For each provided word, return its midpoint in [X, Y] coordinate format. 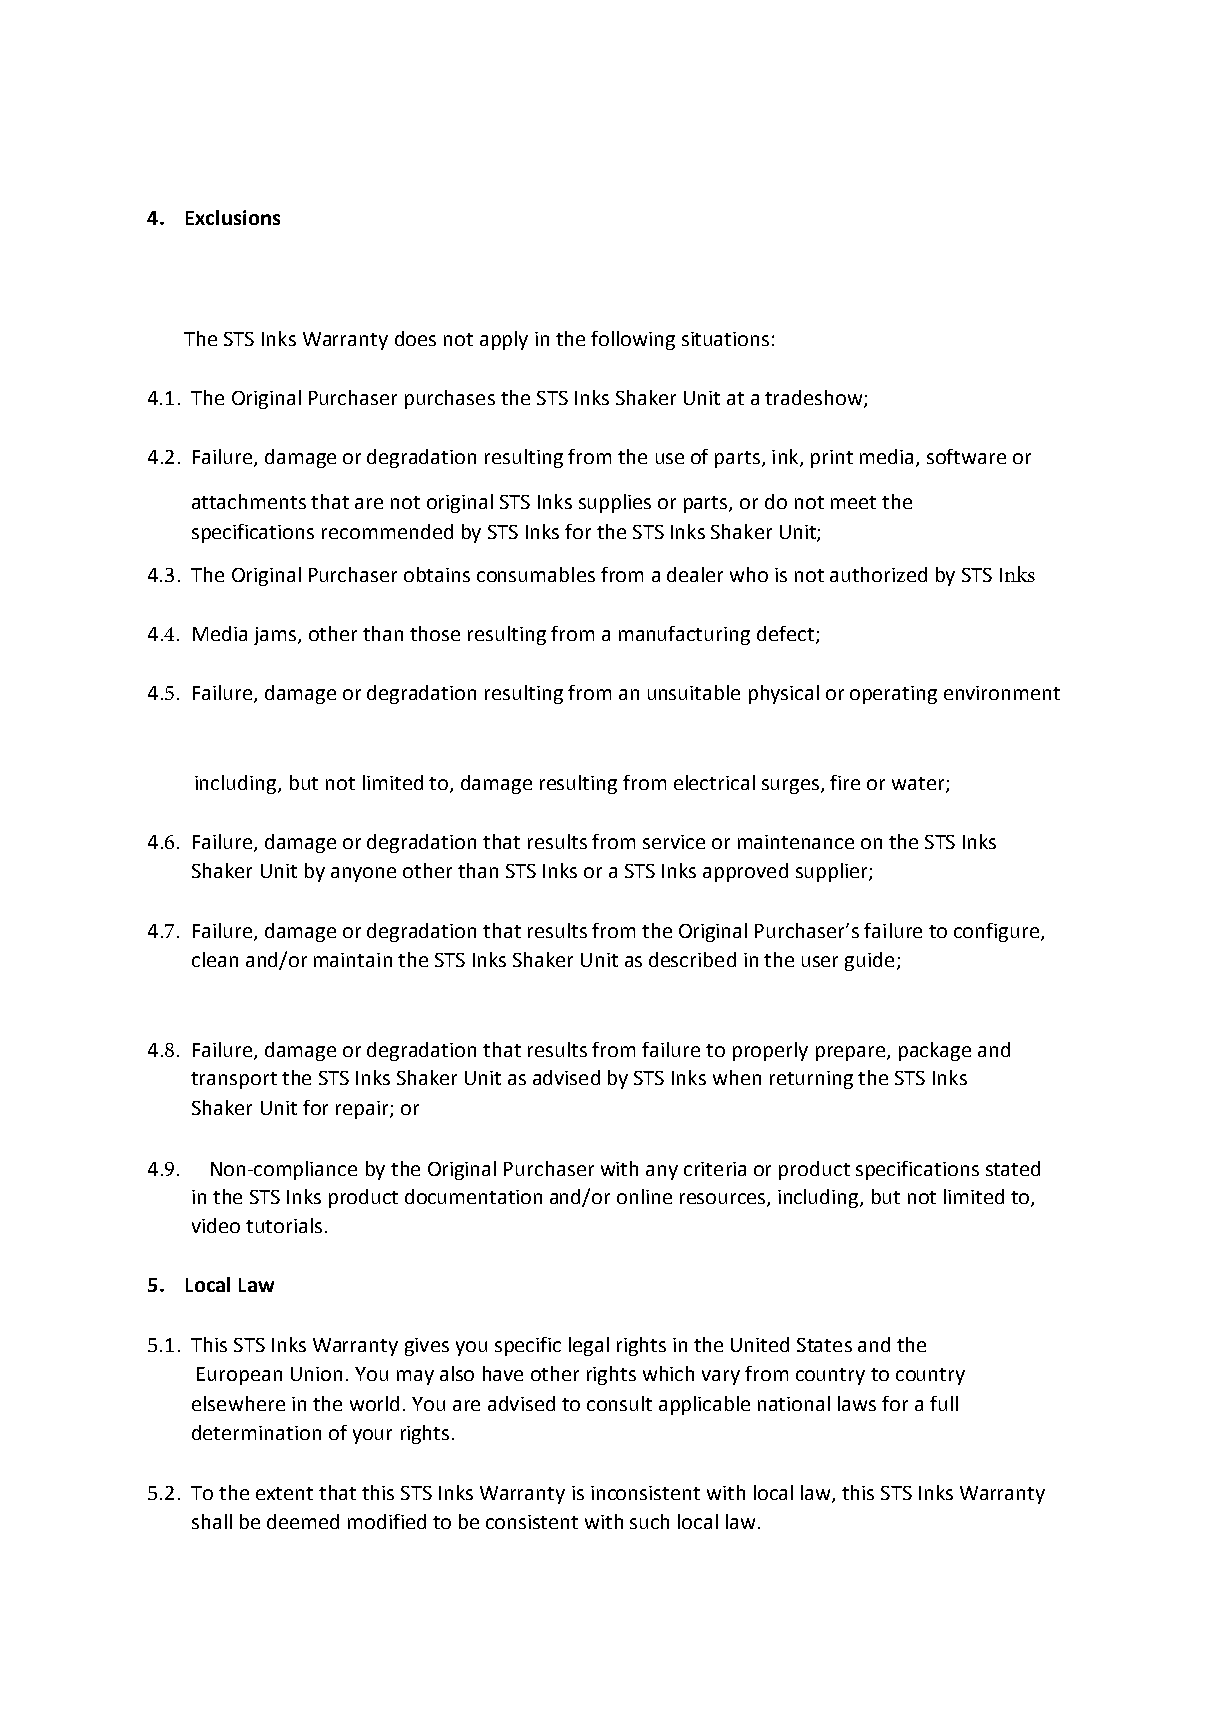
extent [284, 1493]
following [633, 340]
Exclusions [233, 217]
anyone [363, 874]
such [649, 1521]
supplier [833, 872]
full [944, 1403]
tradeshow [815, 399]
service [674, 842]
